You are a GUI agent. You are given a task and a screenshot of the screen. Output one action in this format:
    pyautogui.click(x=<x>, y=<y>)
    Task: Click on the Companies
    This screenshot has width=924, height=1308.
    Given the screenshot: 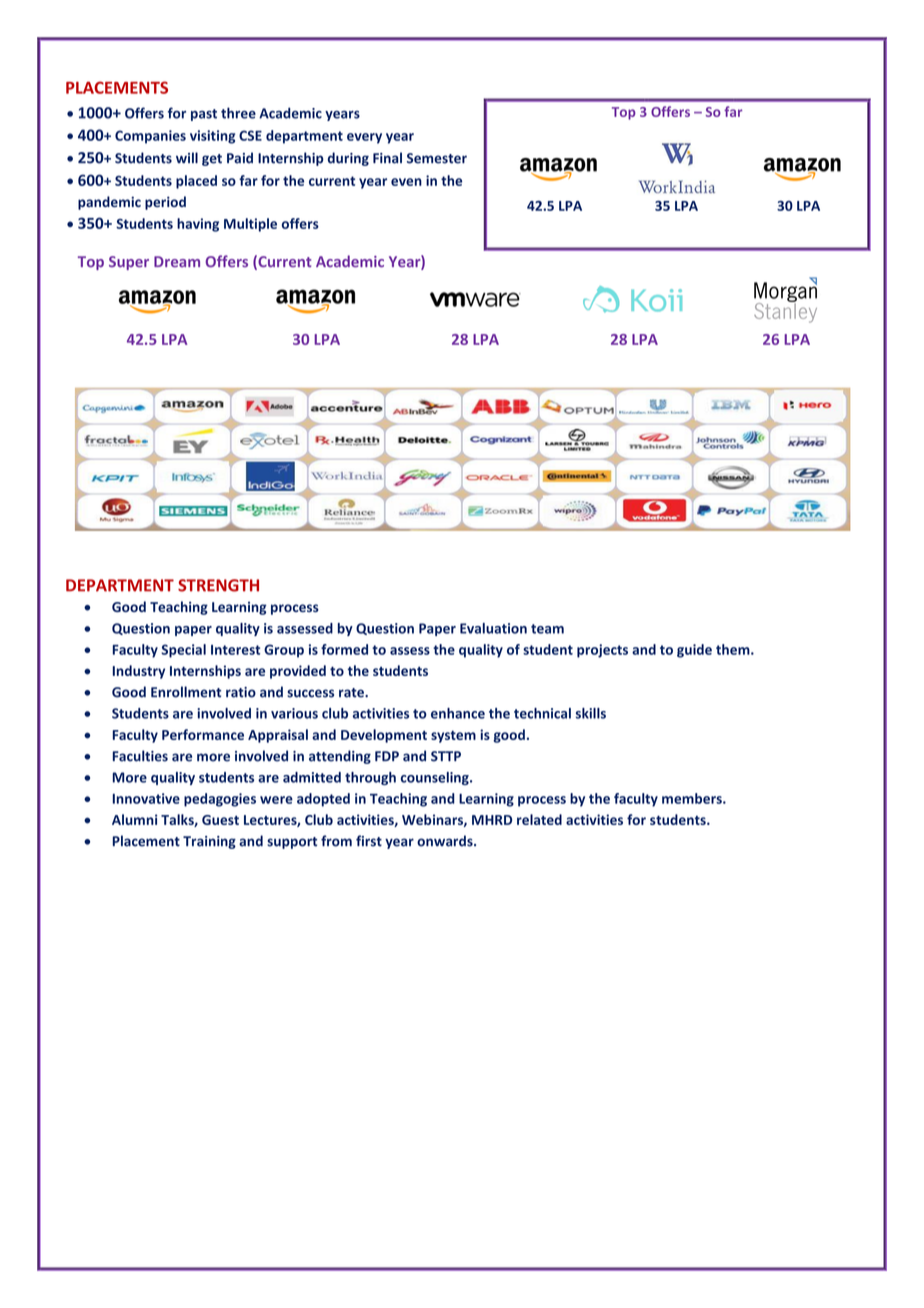 What is the action you would take?
    pyautogui.click(x=150, y=137)
